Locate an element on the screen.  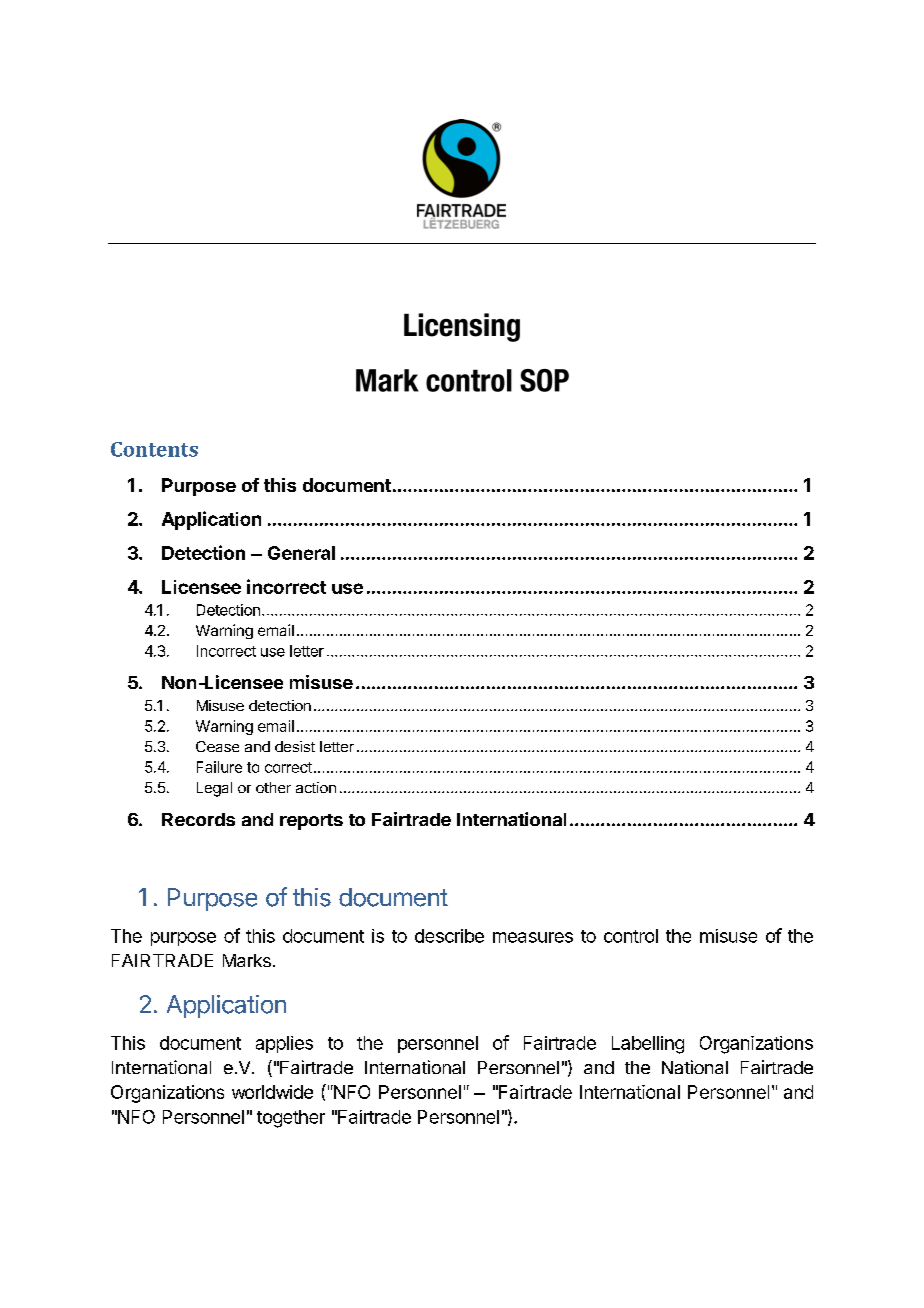
General is located at coordinates (301, 553).
